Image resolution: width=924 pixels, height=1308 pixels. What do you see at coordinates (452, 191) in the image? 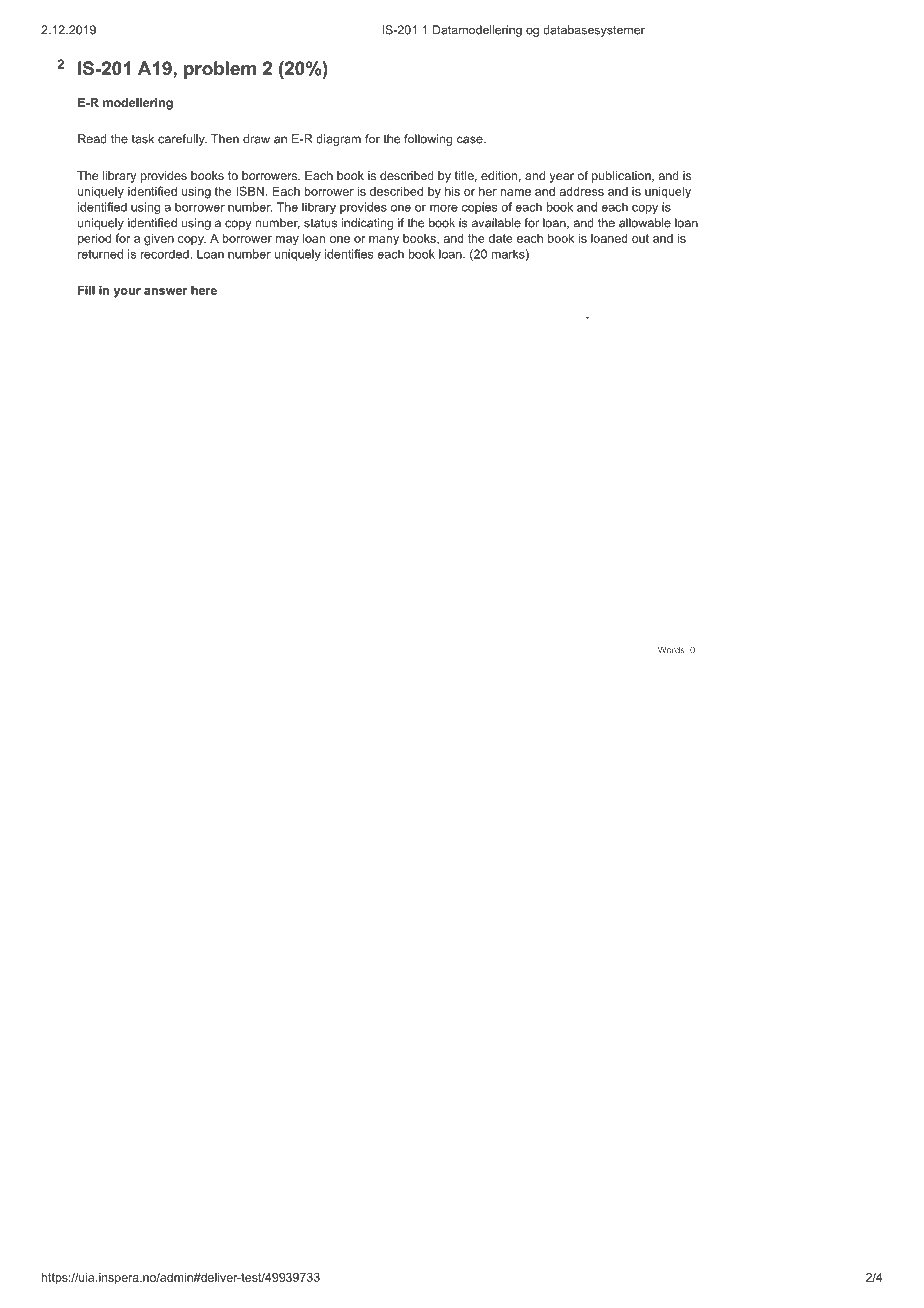
I see `his` at bounding box center [452, 191].
